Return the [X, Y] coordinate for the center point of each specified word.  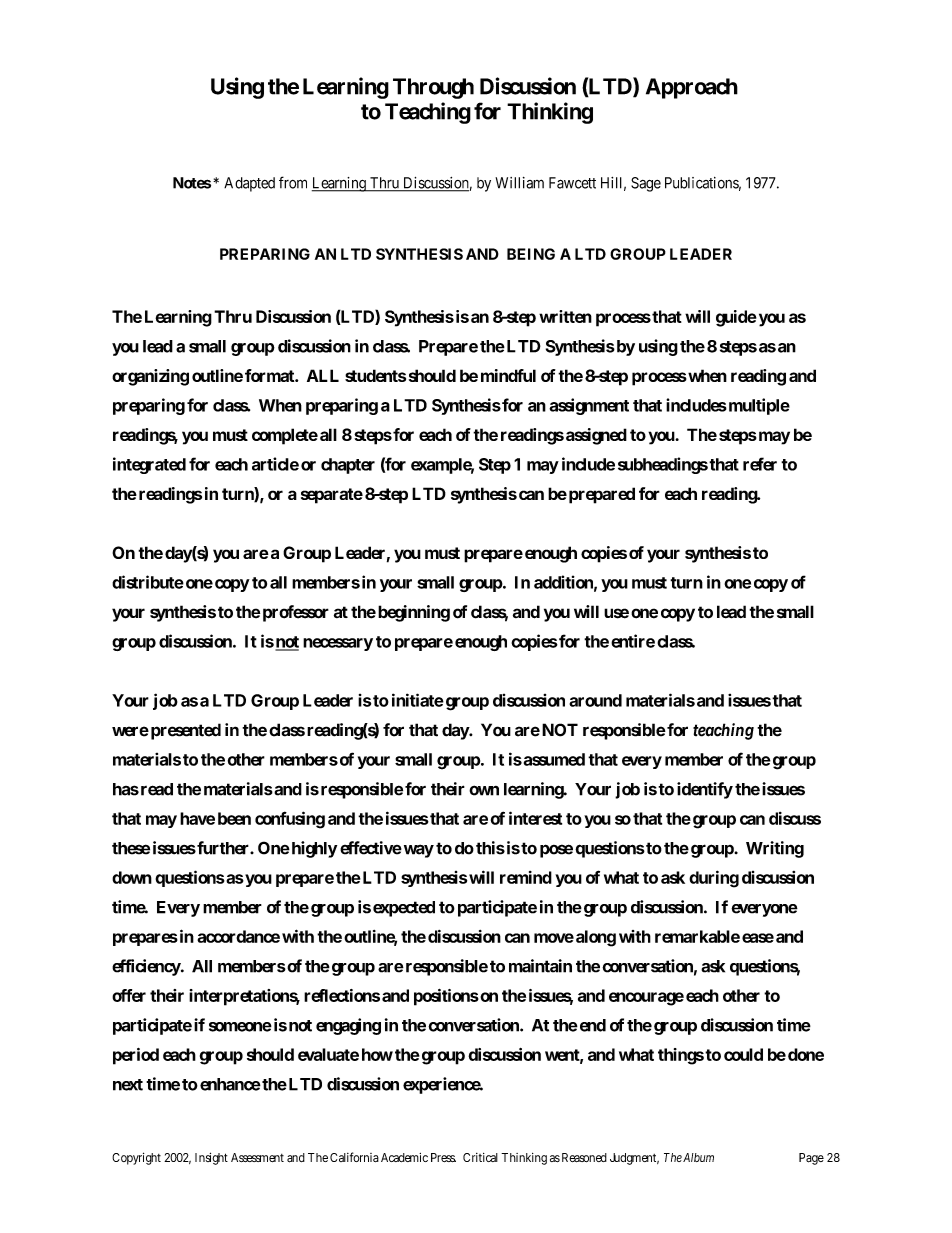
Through [433, 88]
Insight [211, 1158]
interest [535, 818]
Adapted [249, 184]
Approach [692, 88]
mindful [508, 375]
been [234, 818]
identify [705, 790]
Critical [480, 1157]
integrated [149, 465]
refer [760, 464]
